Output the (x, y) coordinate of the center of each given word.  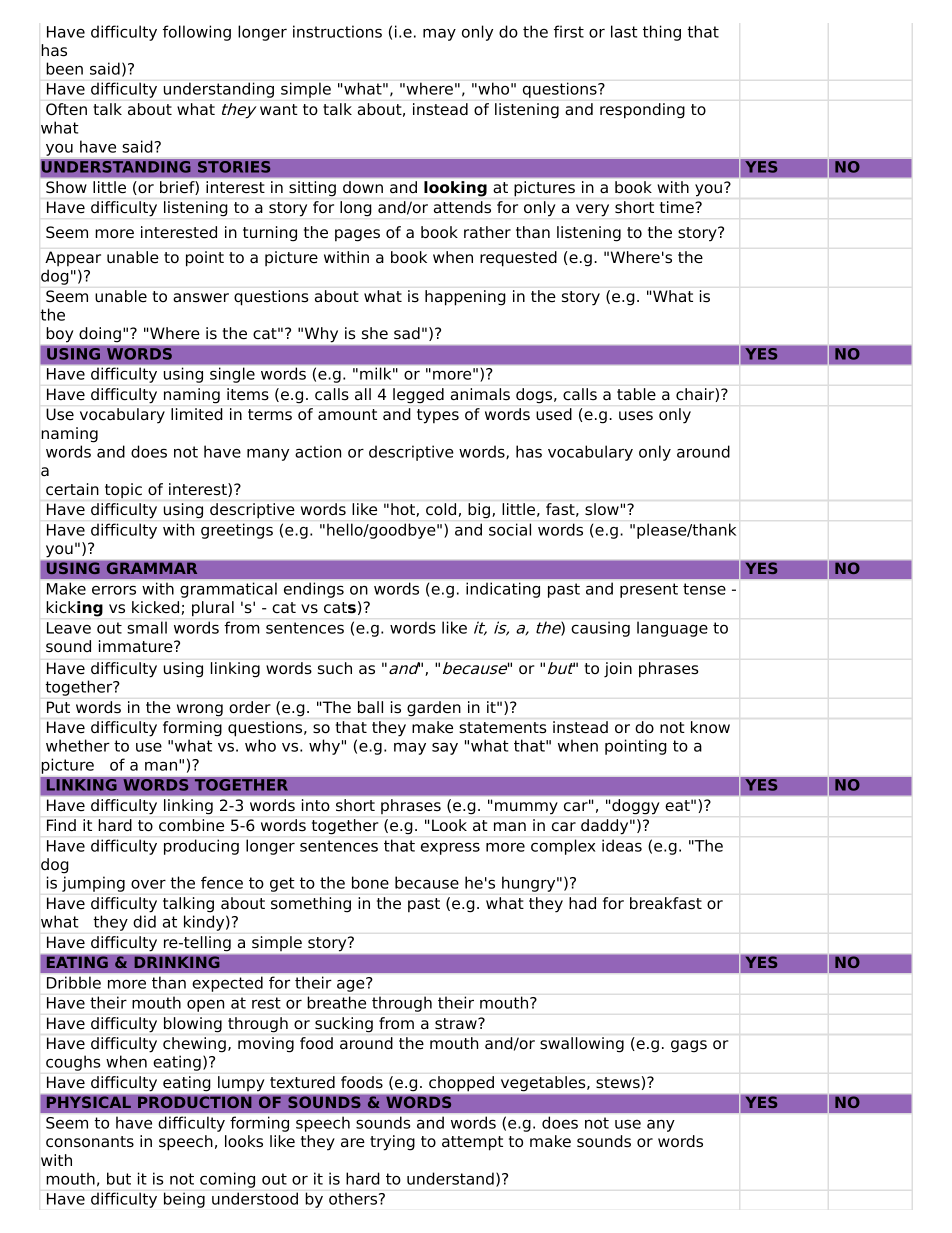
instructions (337, 31)
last (624, 31)
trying (392, 1143)
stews (618, 1083)
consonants (90, 1142)
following (197, 33)
